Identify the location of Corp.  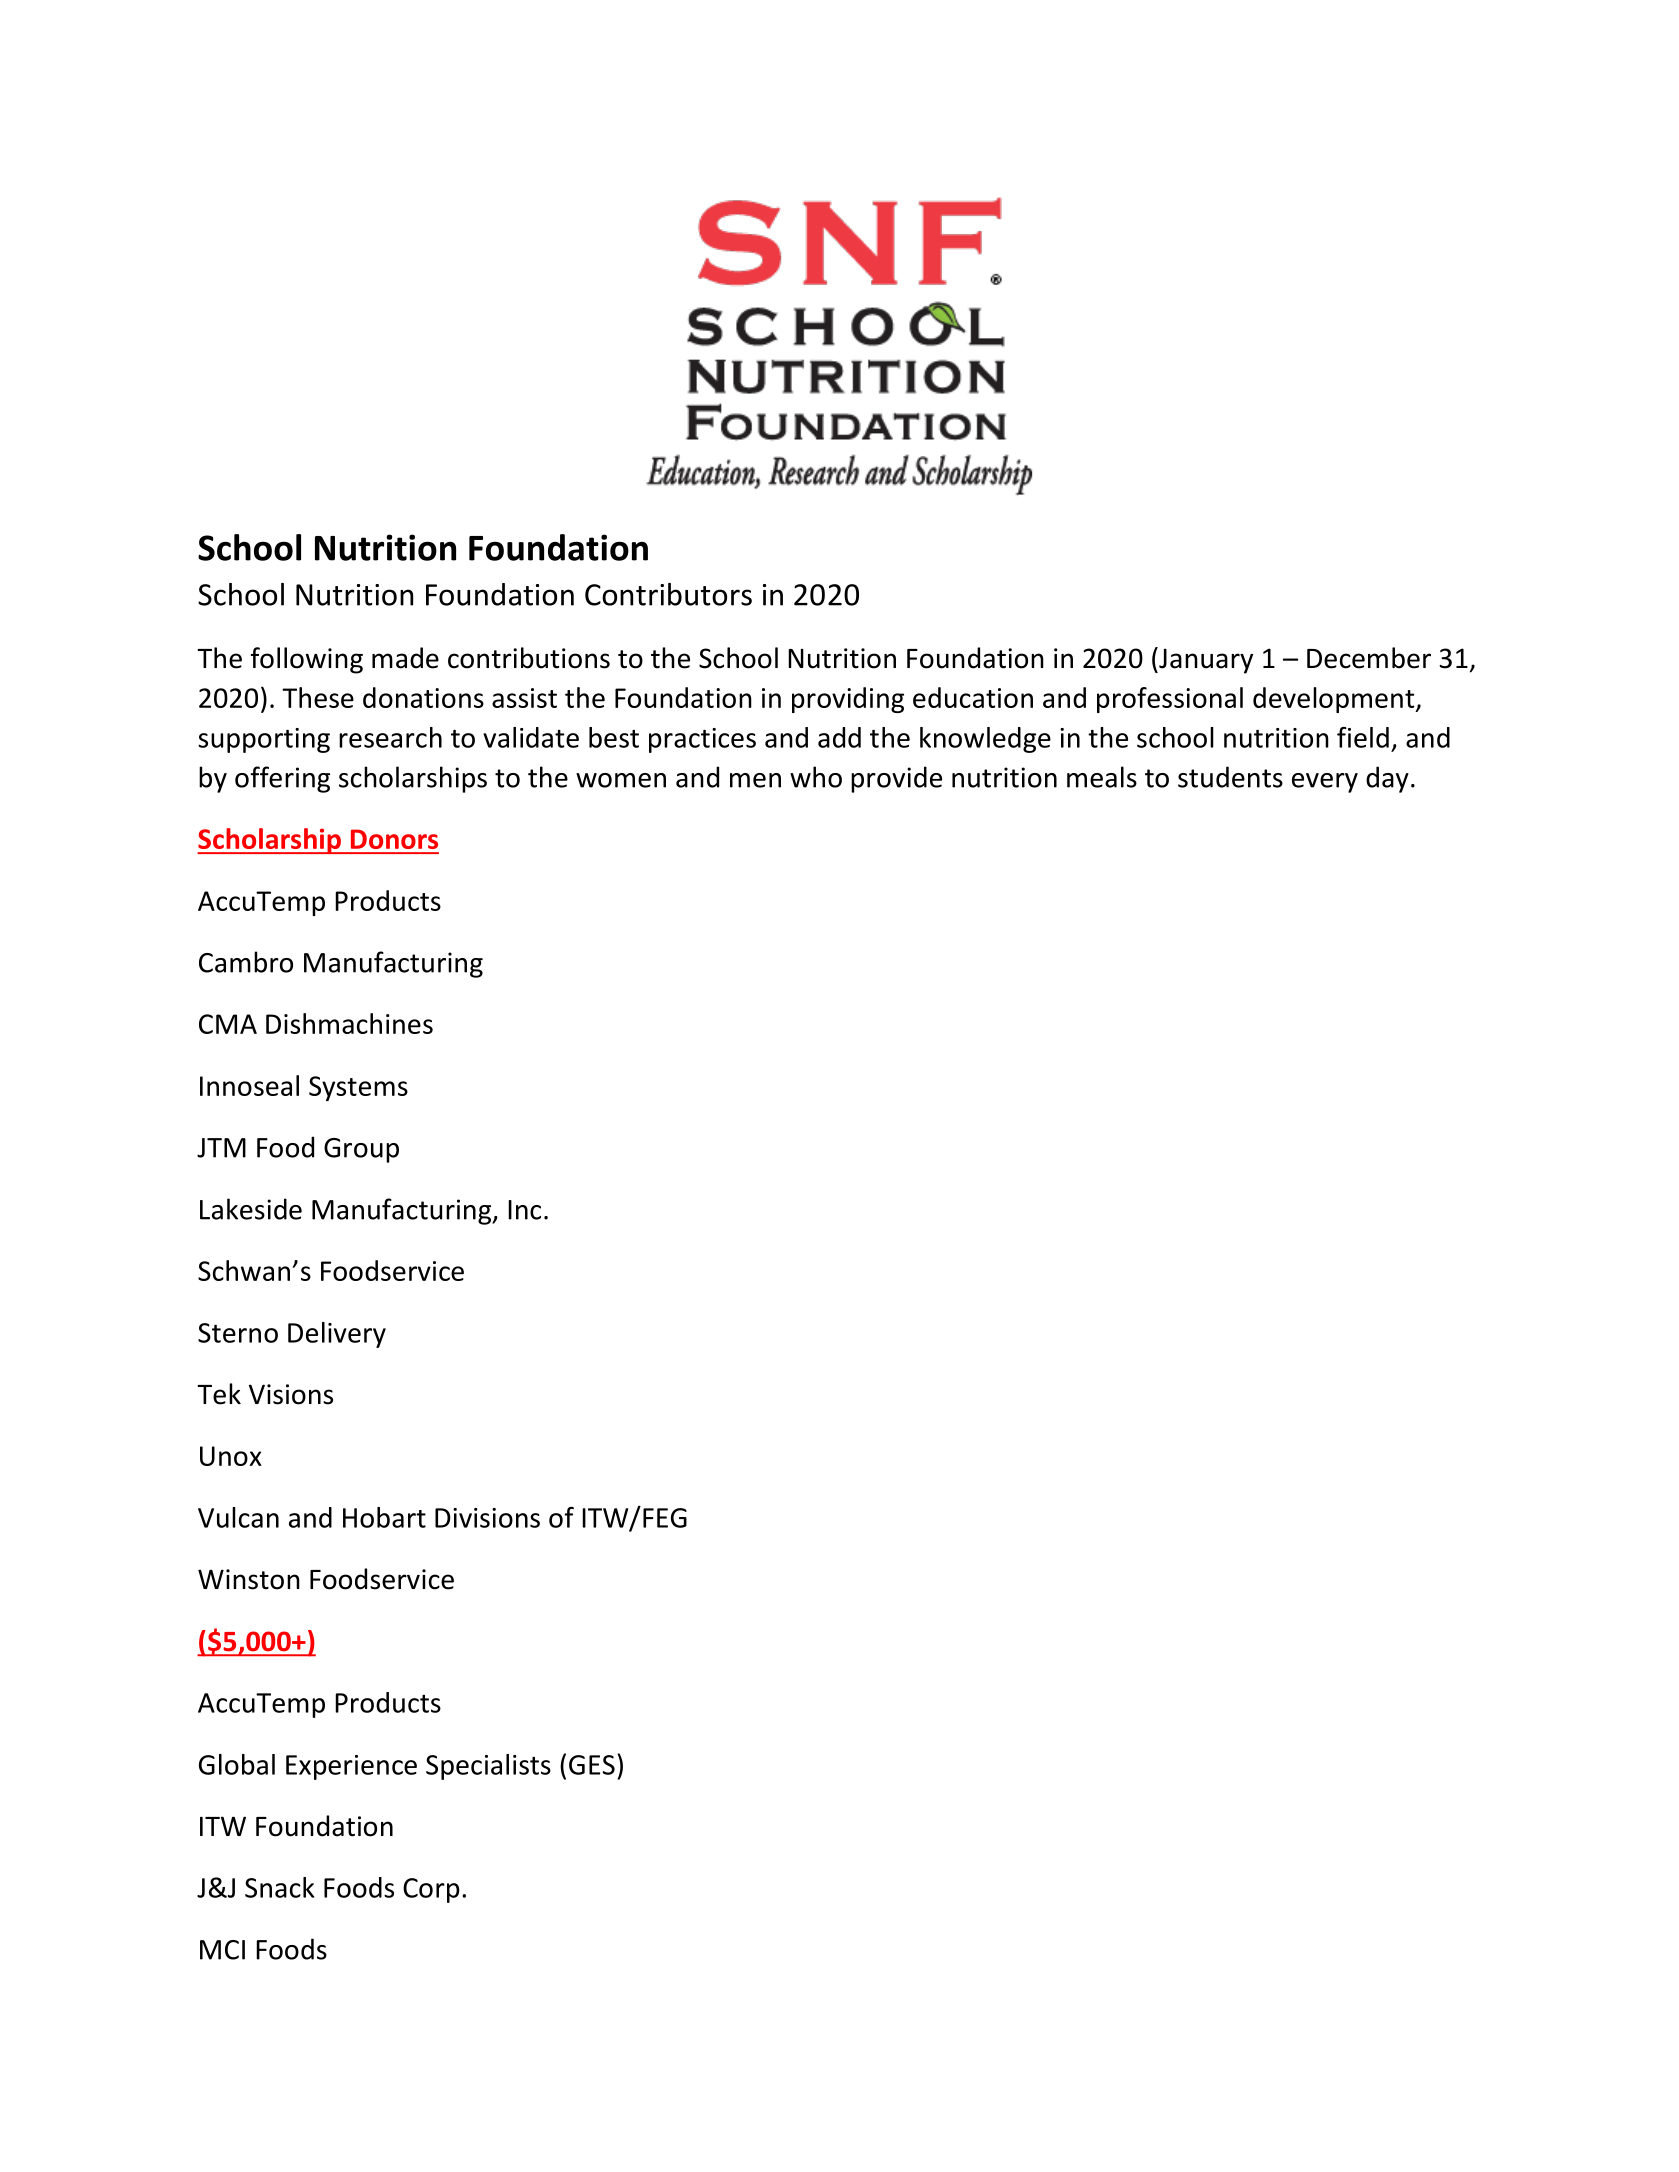
(431, 1890).
